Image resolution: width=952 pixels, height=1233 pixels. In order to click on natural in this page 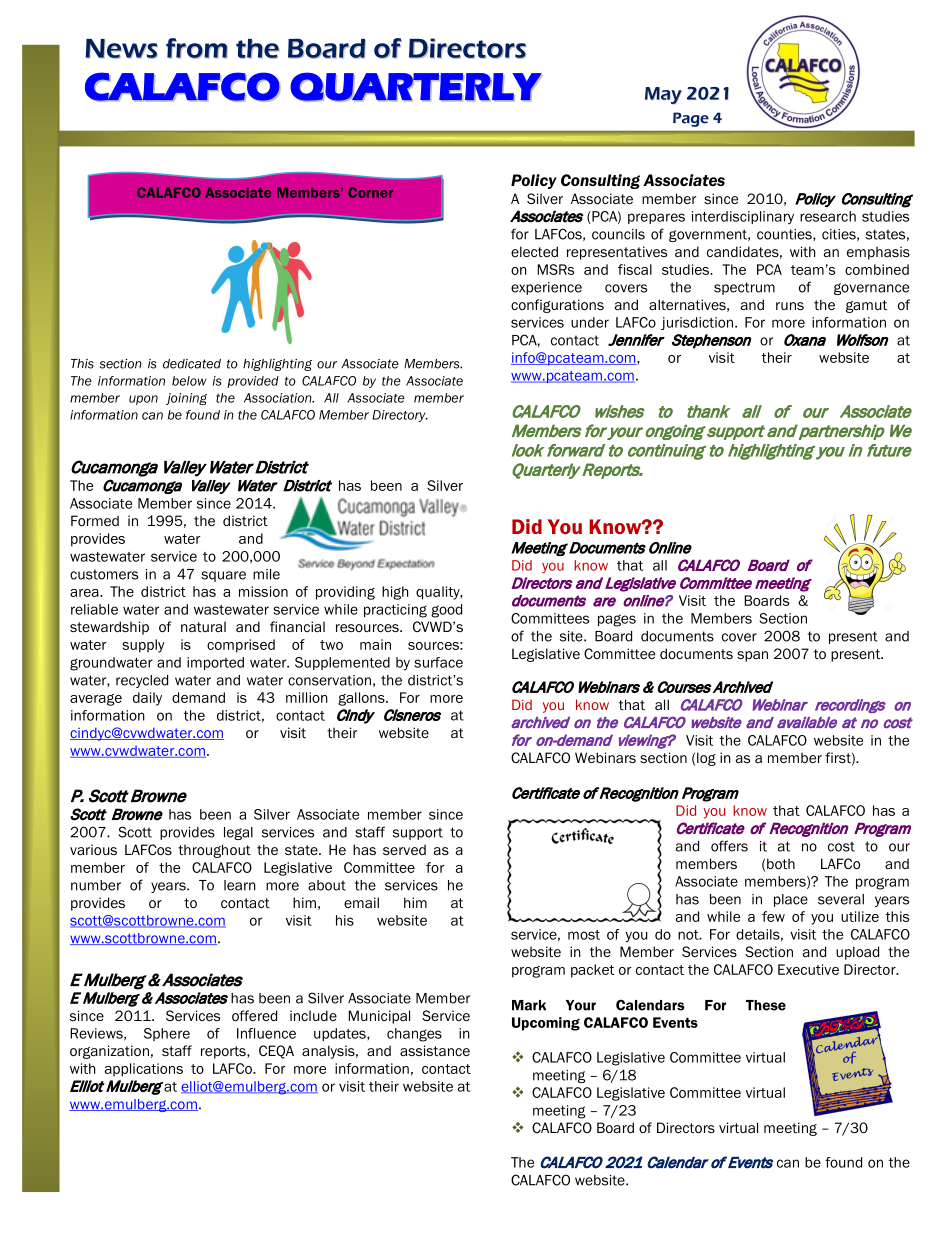, I will do `click(203, 626)`.
